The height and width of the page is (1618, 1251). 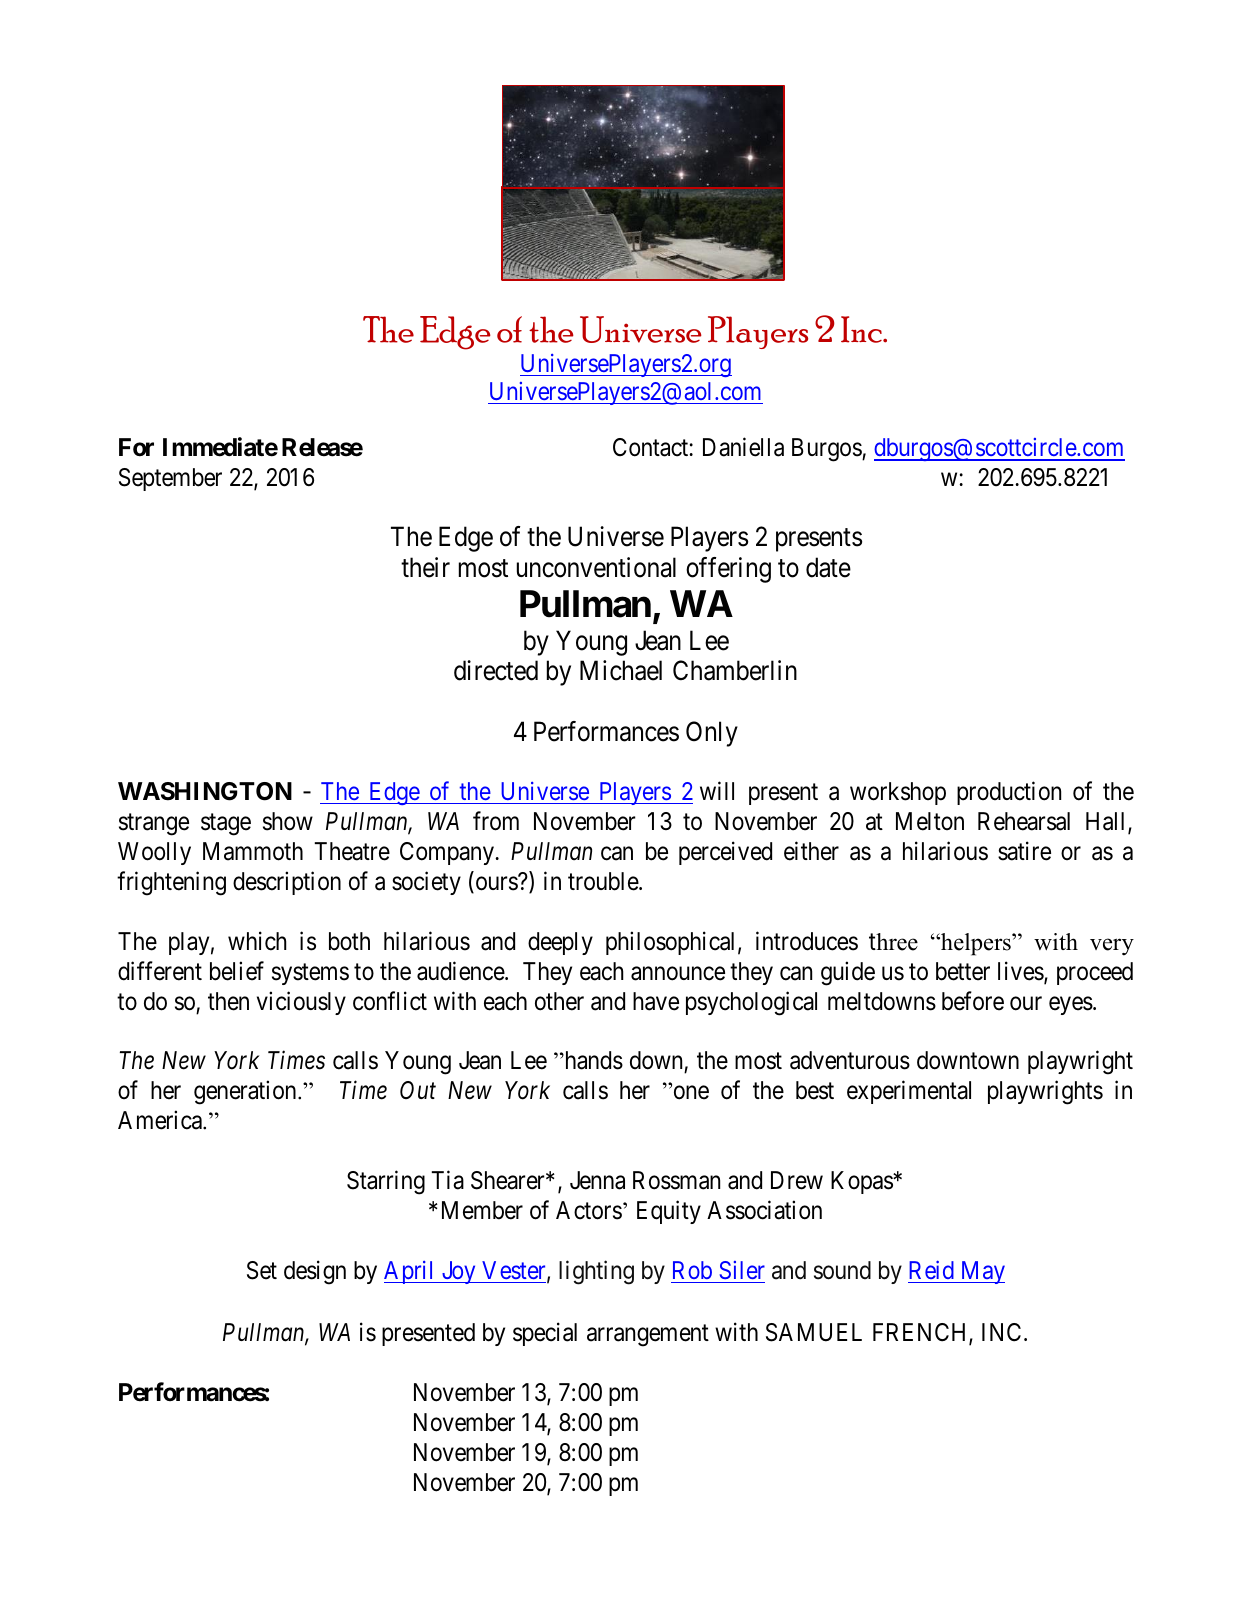 What do you see at coordinates (690, 1093) in the page?
I see `one` at bounding box center [690, 1093].
